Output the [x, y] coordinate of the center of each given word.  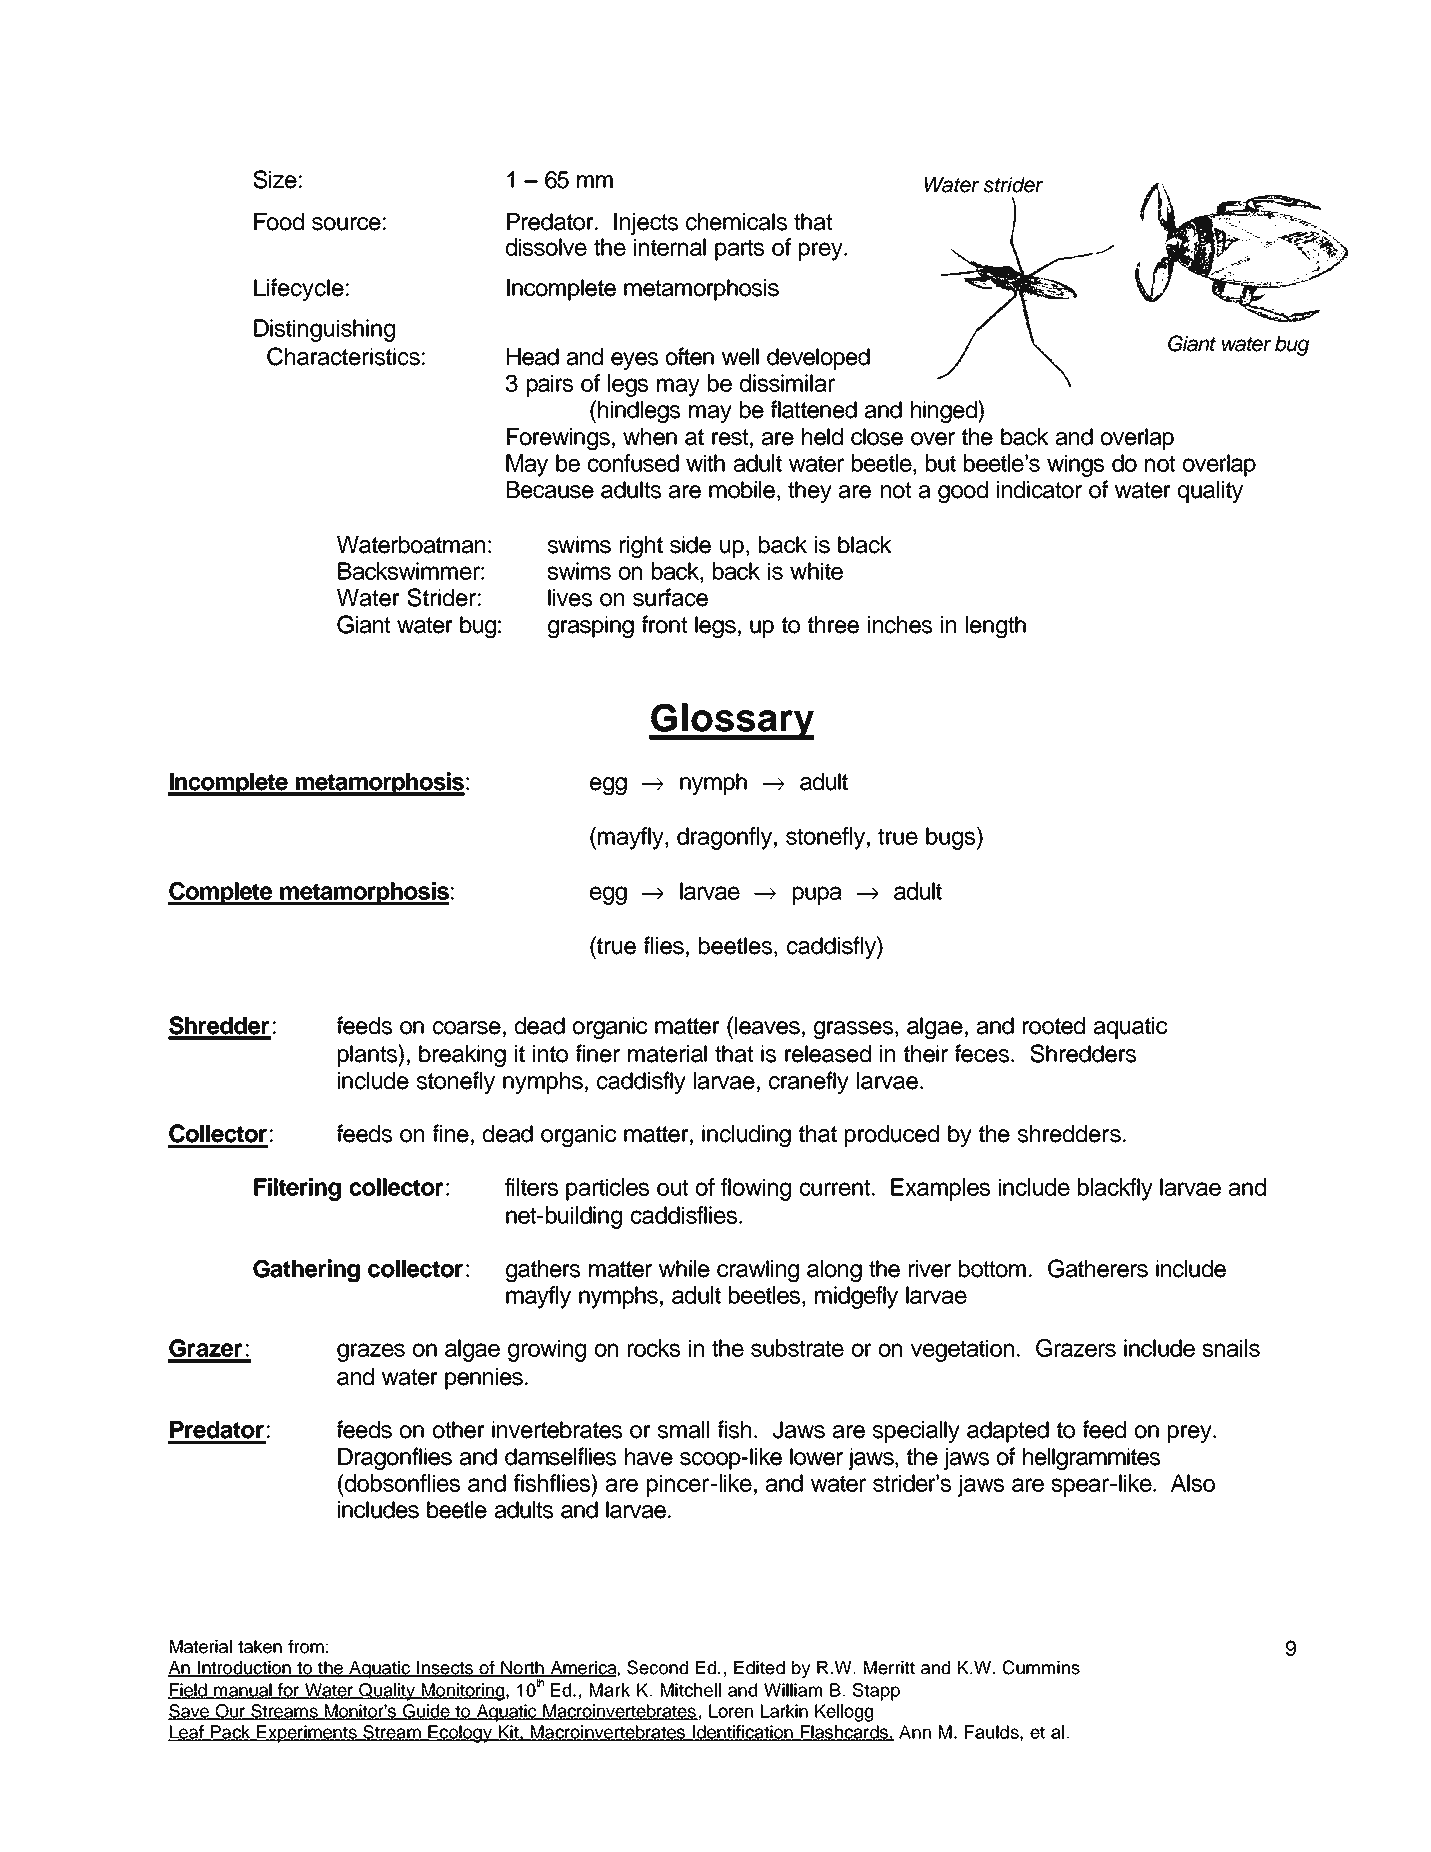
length [996, 627]
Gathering [306, 1270]
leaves [767, 1026]
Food [279, 222]
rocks [654, 1348]
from [306, 1646]
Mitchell [691, 1690]
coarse [467, 1028]
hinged [945, 412]
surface [670, 597]
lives [570, 598]
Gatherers [1098, 1268]
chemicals [736, 222]
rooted [1054, 1026]
